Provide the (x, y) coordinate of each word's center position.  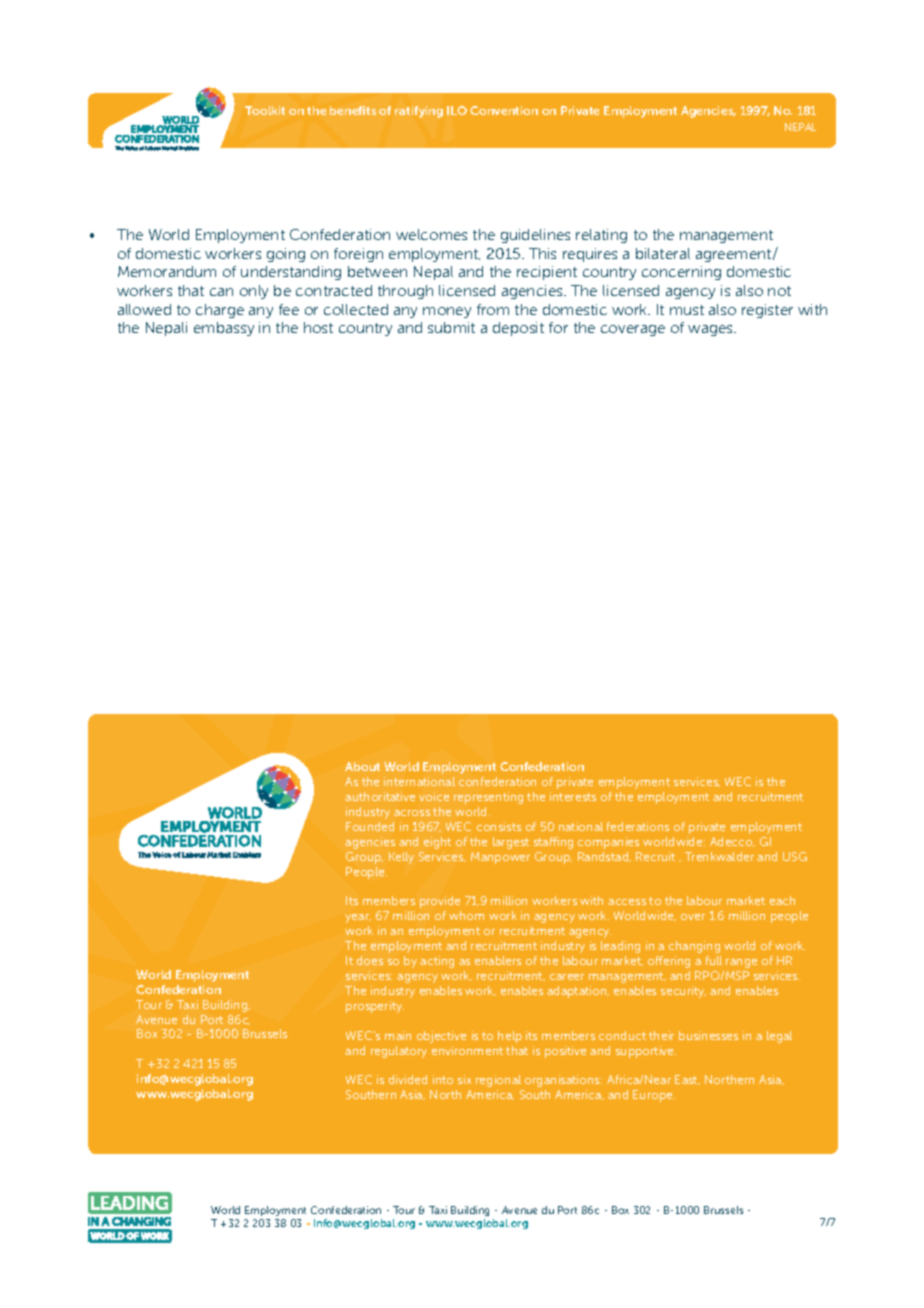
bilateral (663, 253)
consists (499, 826)
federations (638, 826)
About (362, 766)
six (464, 1079)
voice (434, 796)
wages (712, 330)
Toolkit (265, 110)
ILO (457, 110)
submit (451, 327)
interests (573, 796)
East (687, 1080)
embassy (224, 329)
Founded (370, 826)
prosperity (375, 1007)
